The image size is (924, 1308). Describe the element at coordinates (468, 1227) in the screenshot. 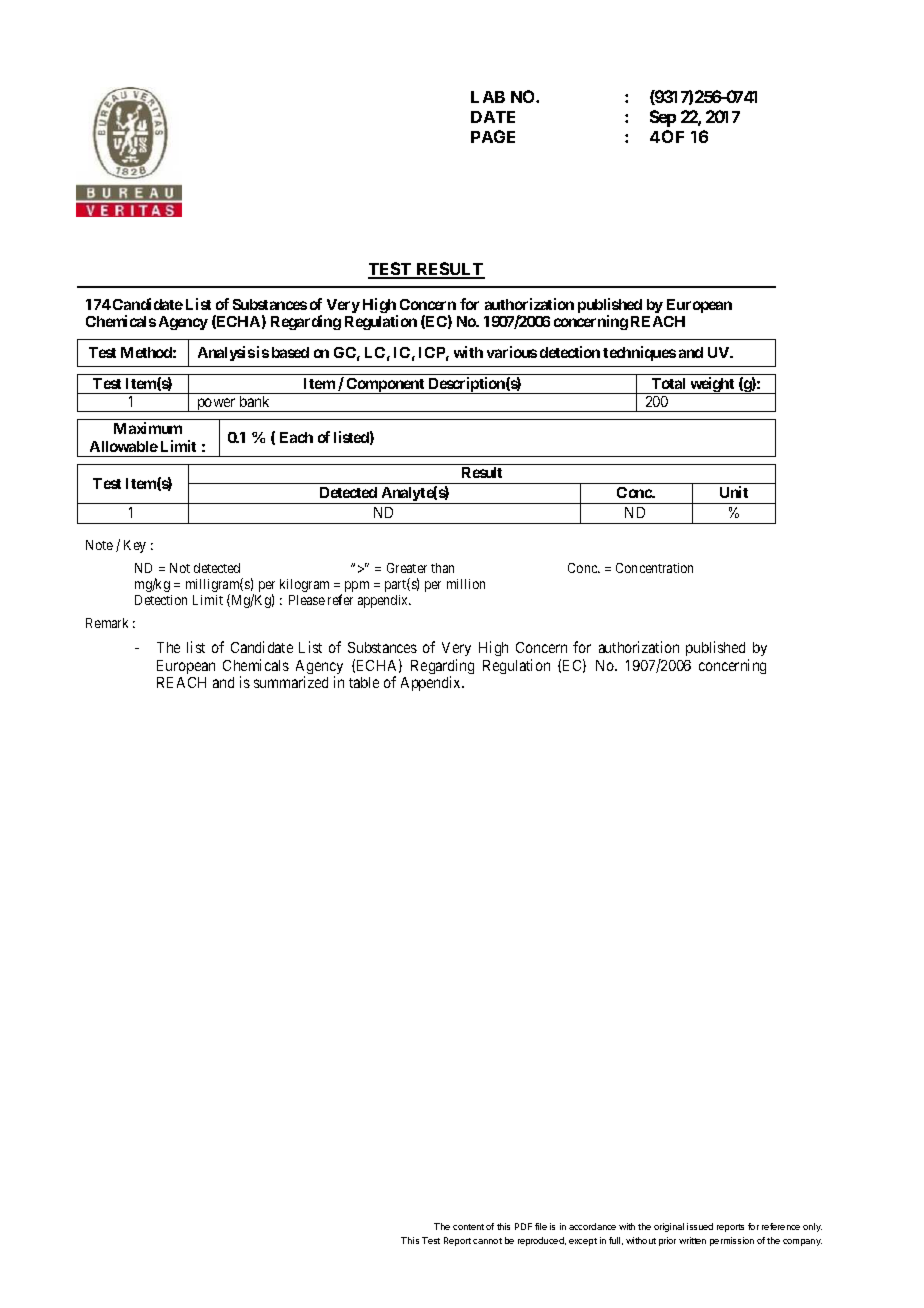

I see `content` at that location.
